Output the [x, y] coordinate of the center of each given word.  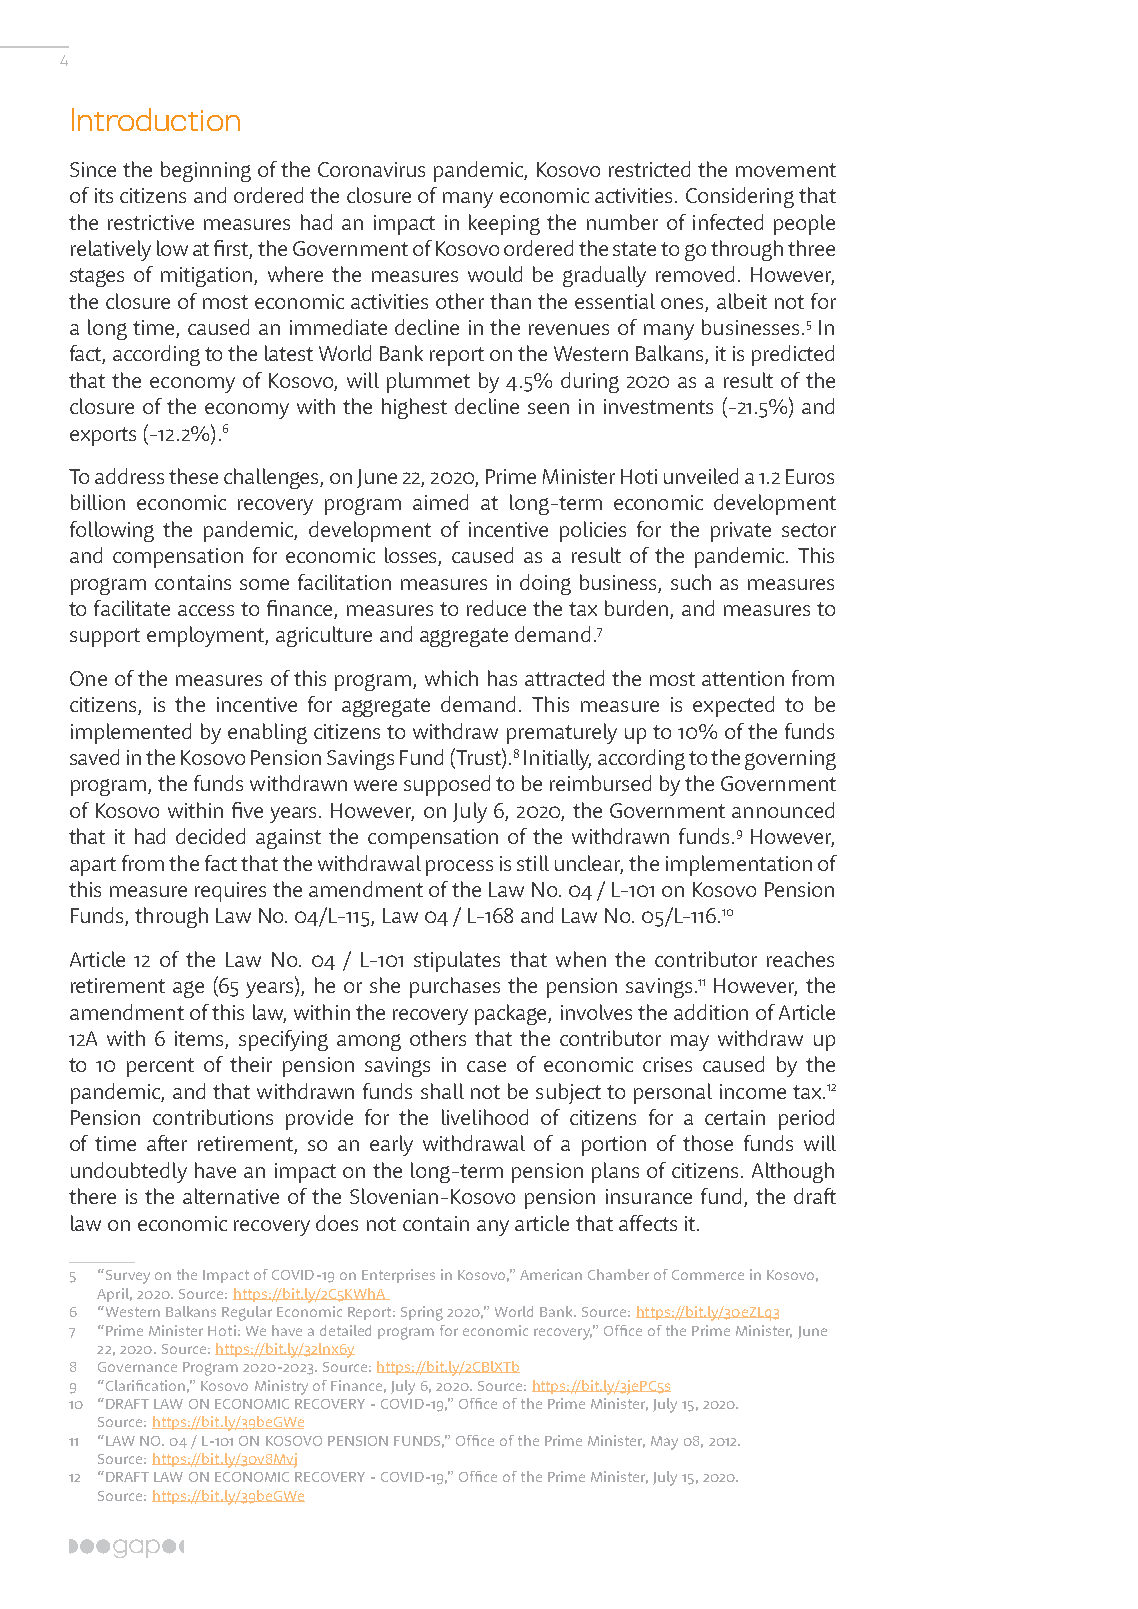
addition [711, 1012]
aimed [440, 502]
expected [733, 706]
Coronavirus [371, 169]
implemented [131, 733]
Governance [137, 1367]
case [486, 1066]
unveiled [701, 476]
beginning [206, 171]
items [200, 1040]
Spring [422, 1313]
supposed [447, 785]
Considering [740, 197]
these [193, 476]
